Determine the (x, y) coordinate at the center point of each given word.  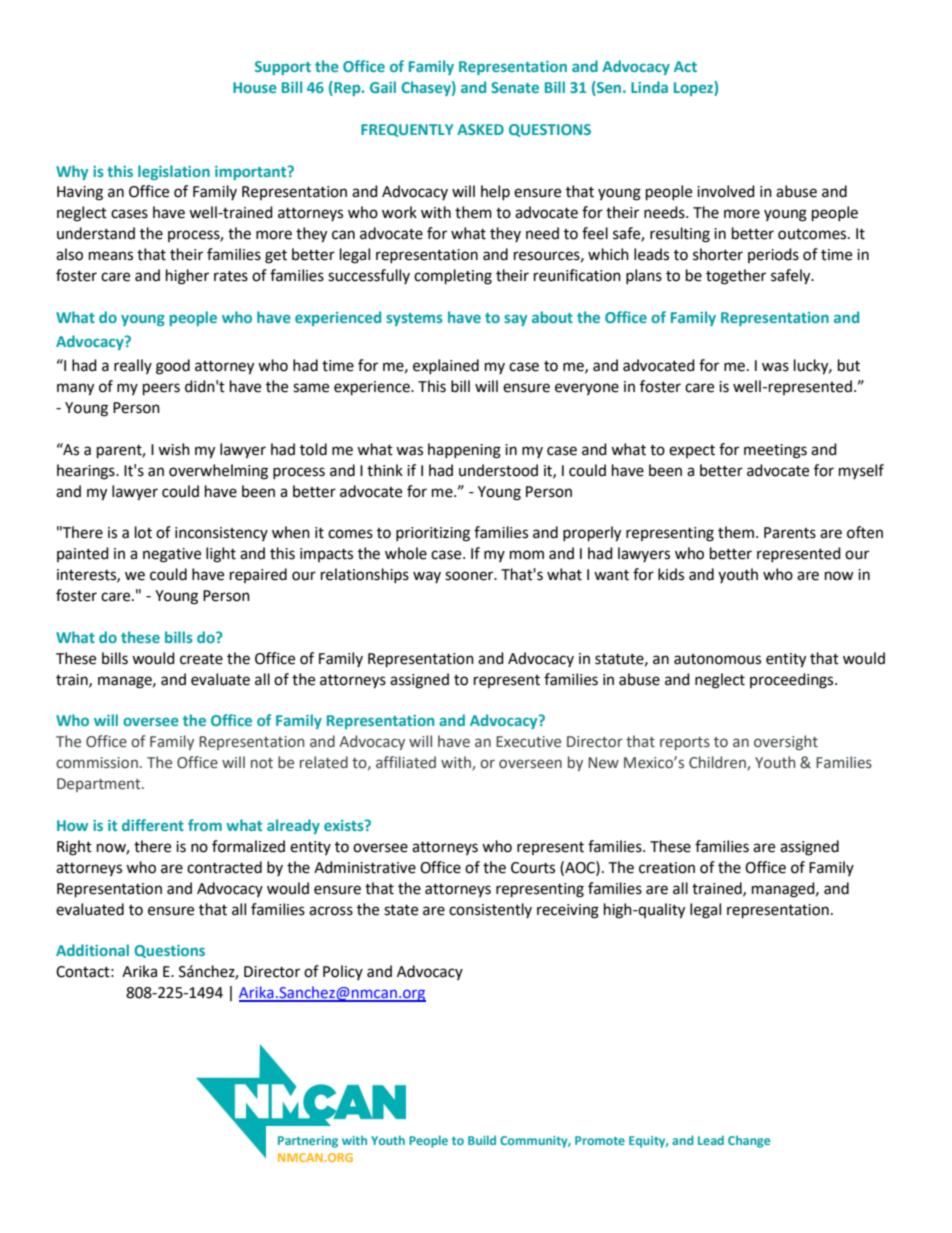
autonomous (717, 659)
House (255, 87)
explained (446, 366)
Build (482, 1140)
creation (667, 868)
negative (172, 555)
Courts (533, 868)
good (173, 367)
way (427, 577)
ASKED (480, 129)
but (849, 365)
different (153, 825)
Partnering (308, 1142)
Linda (649, 87)
